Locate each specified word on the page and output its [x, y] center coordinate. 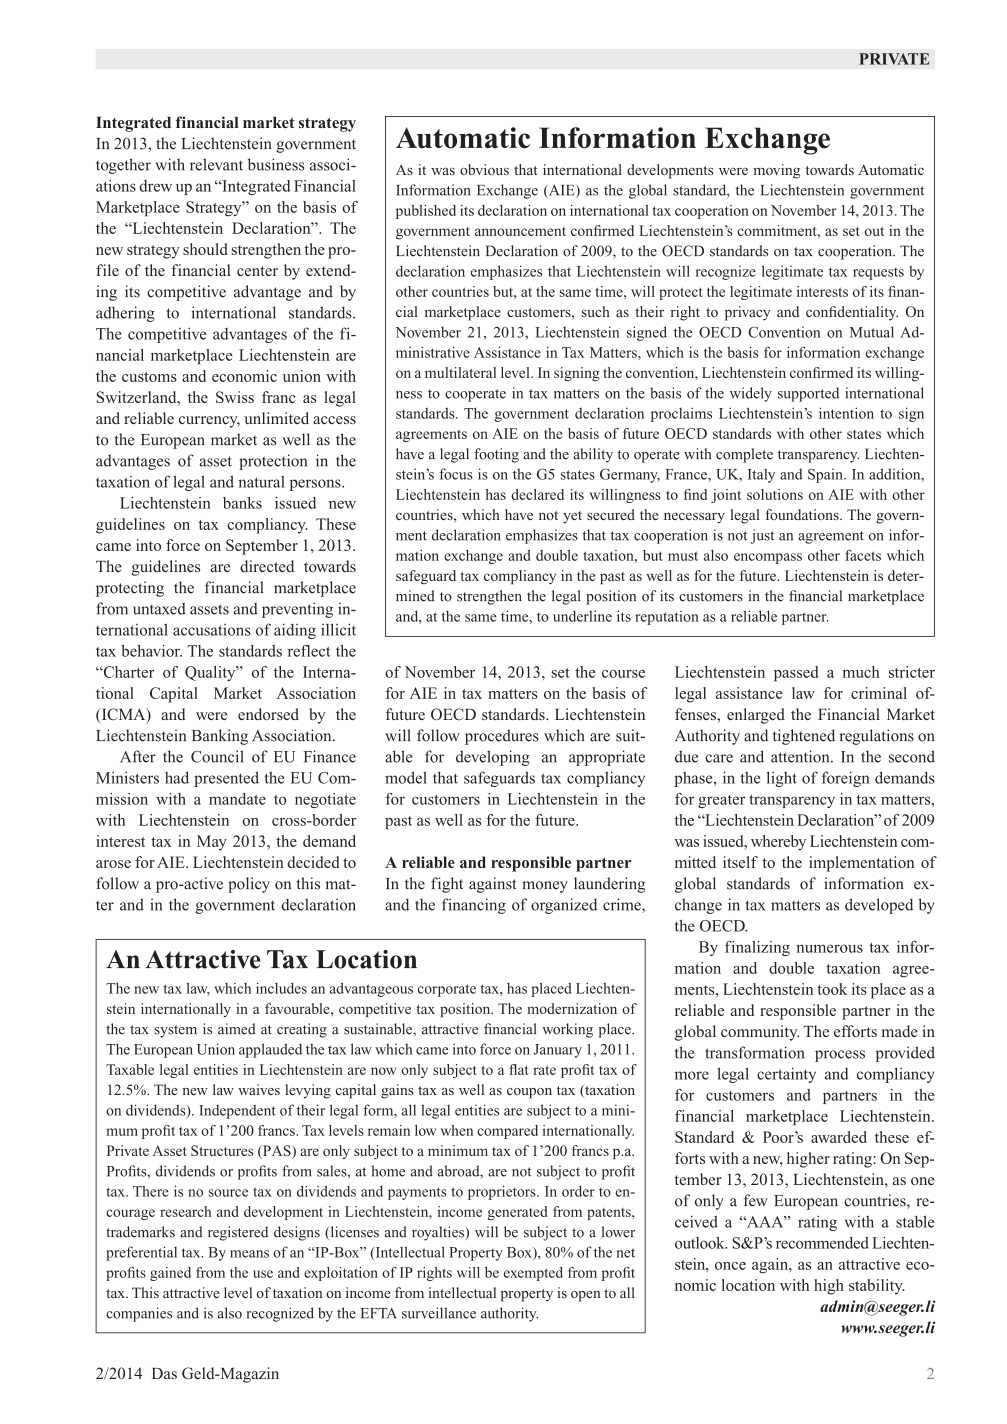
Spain [826, 475]
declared [537, 494]
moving [776, 171]
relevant [216, 164]
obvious [484, 169]
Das [164, 1373]
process [840, 1056]
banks [242, 503]
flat [519, 1069]
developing [493, 758]
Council [217, 756]
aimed [237, 1029]
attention [801, 756]
